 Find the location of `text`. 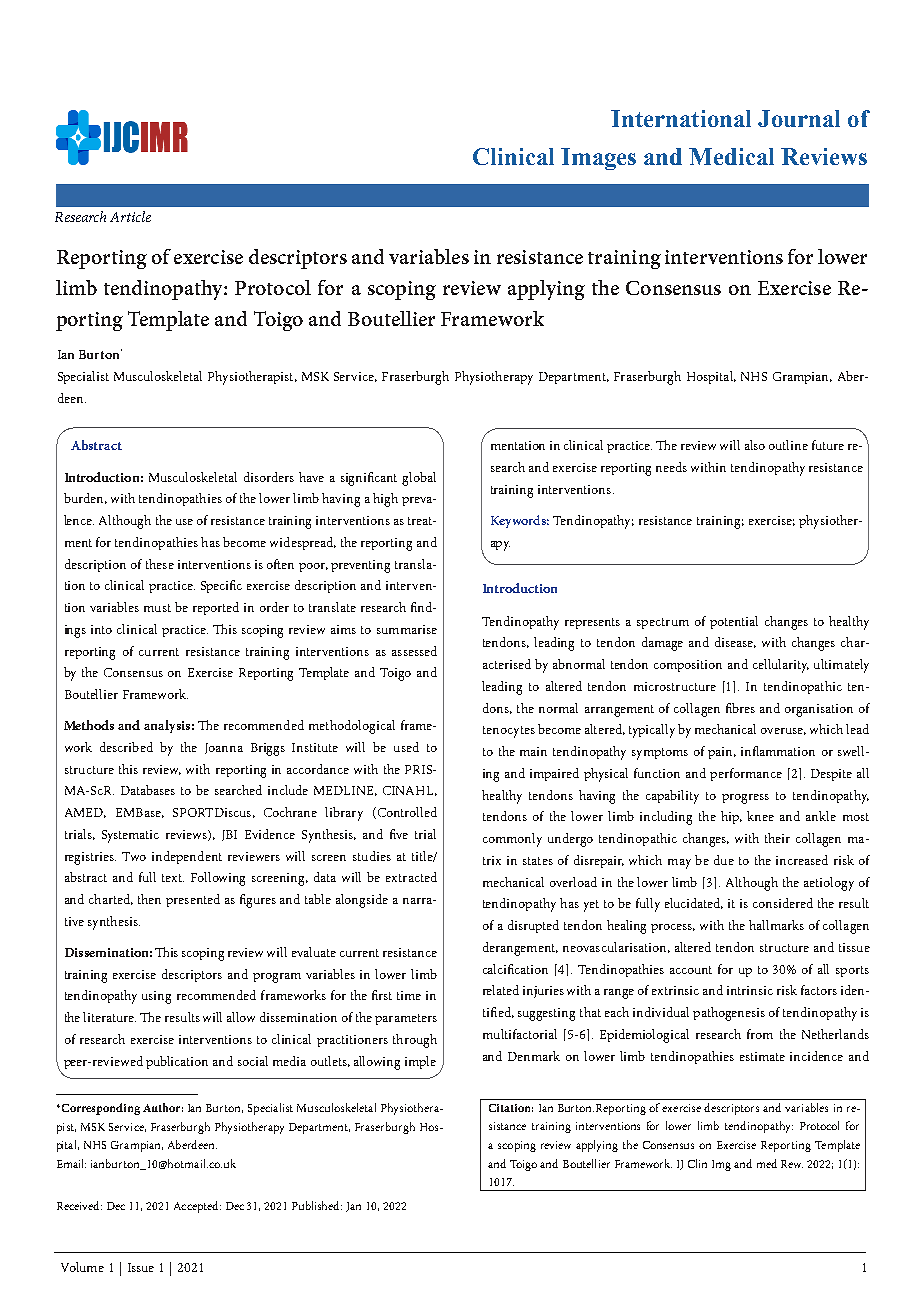

text is located at coordinates (173, 878).
